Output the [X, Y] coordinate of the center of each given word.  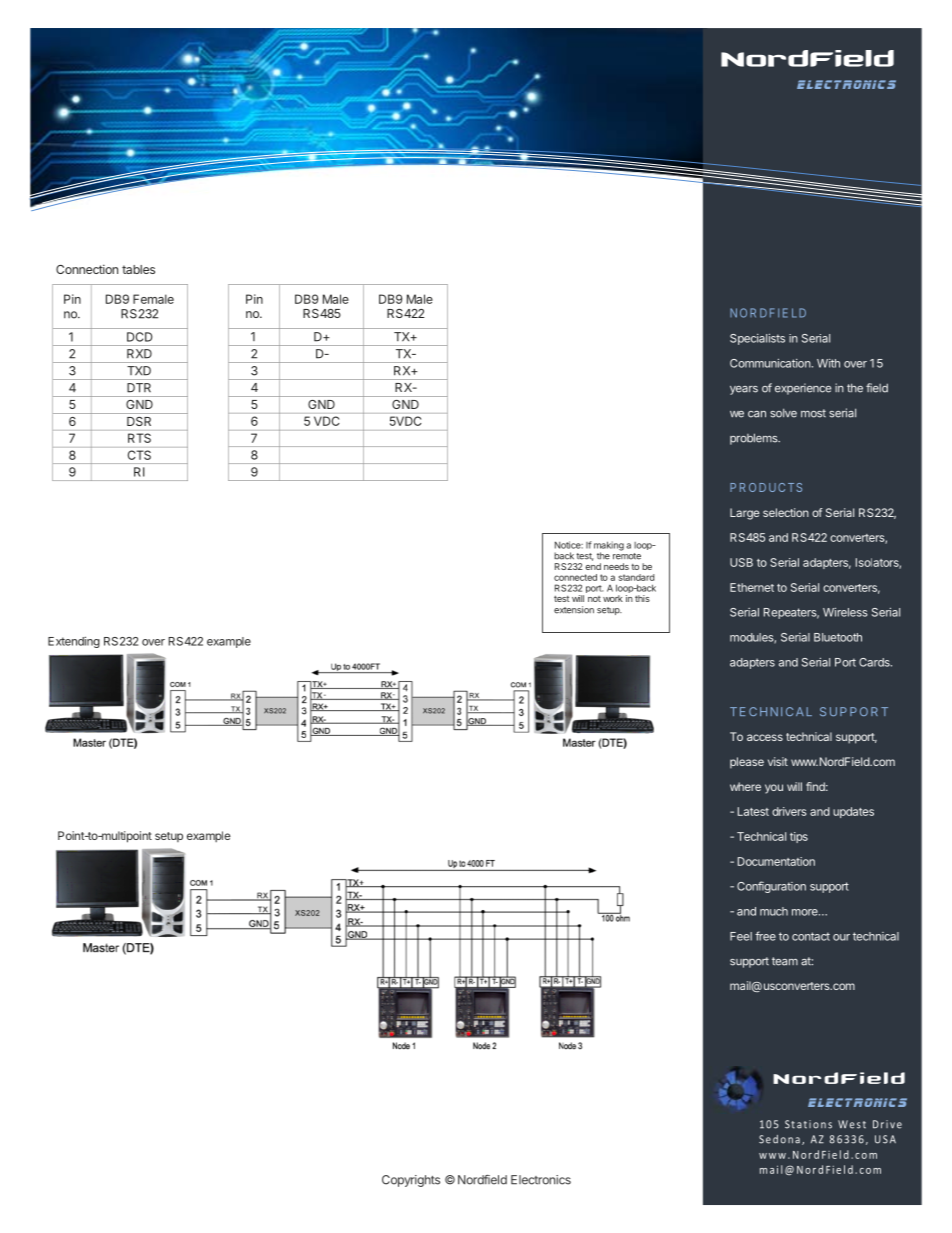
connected [575, 577]
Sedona [779, 1139]
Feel [741, 936]
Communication [770, 363]
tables [138, 269]
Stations [808, 1124]
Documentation [776, 861]
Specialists [757, 339]
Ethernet [752, 587]
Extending [74, 642]
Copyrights [411, 1181]
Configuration [771, 887]
